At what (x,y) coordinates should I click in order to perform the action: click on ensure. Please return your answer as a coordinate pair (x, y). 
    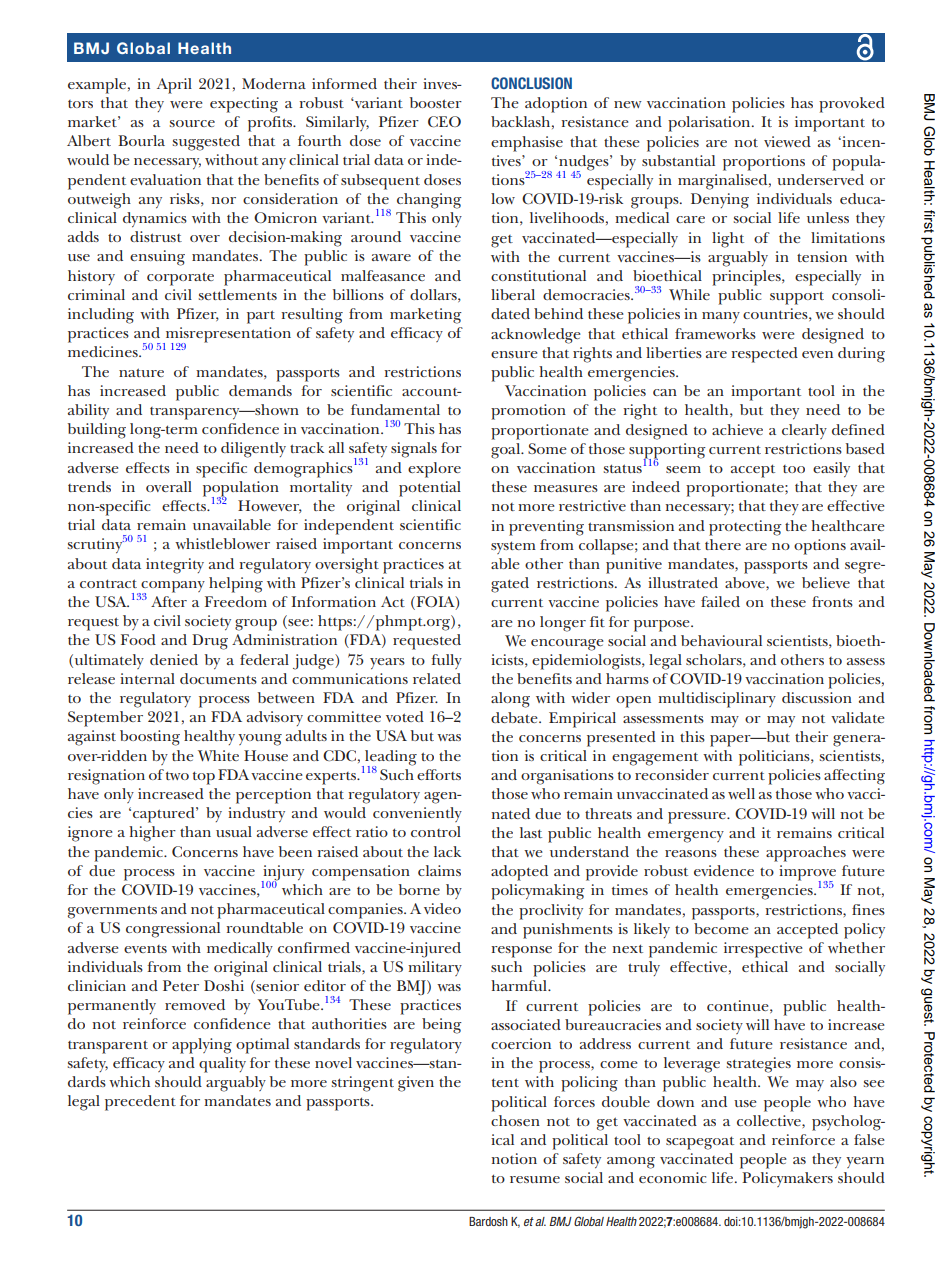
    Looking at the image, I should click on (514, 354).
